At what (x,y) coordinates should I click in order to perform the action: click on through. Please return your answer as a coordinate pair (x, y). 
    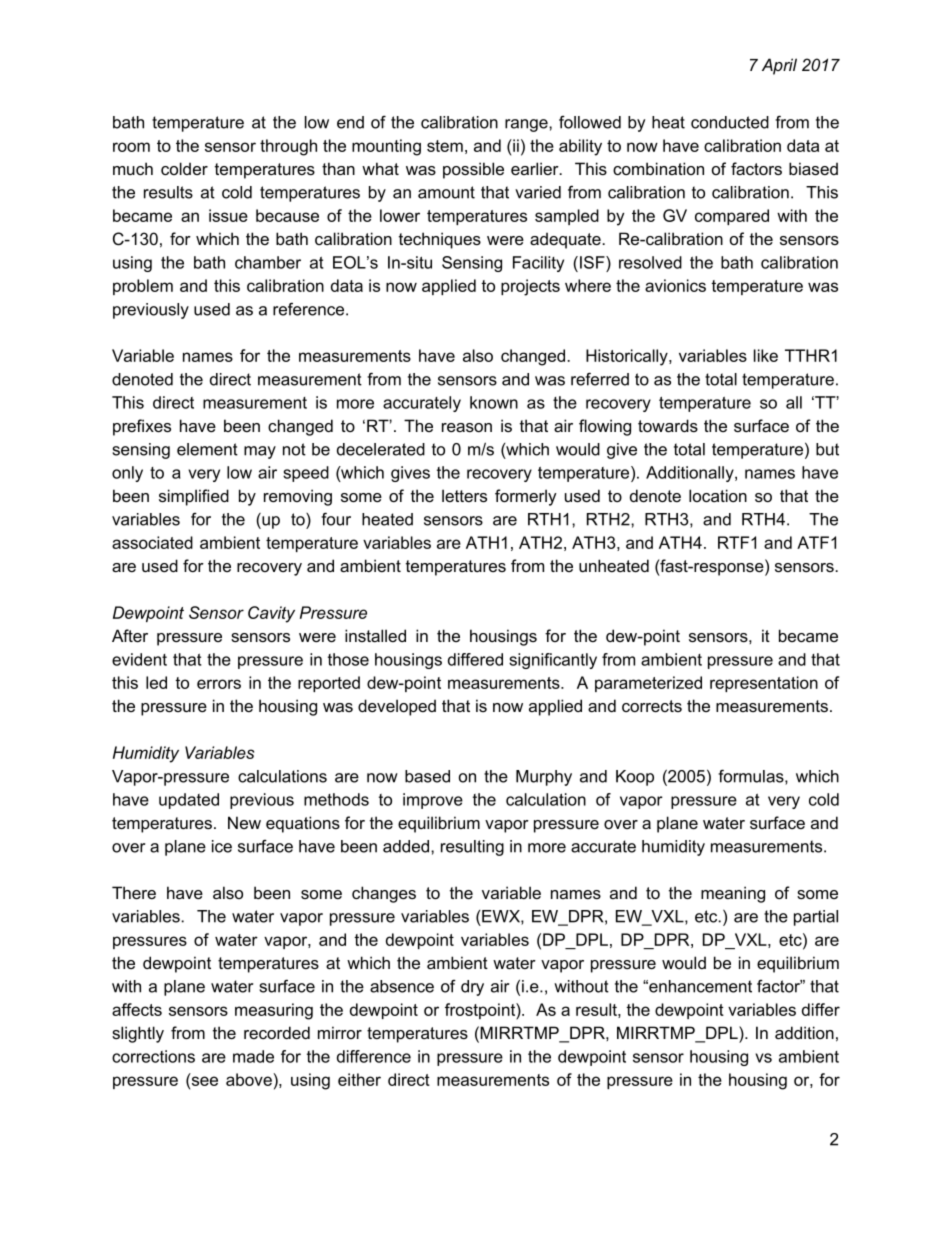
    Looking at the image, I should click on (288, 147).
